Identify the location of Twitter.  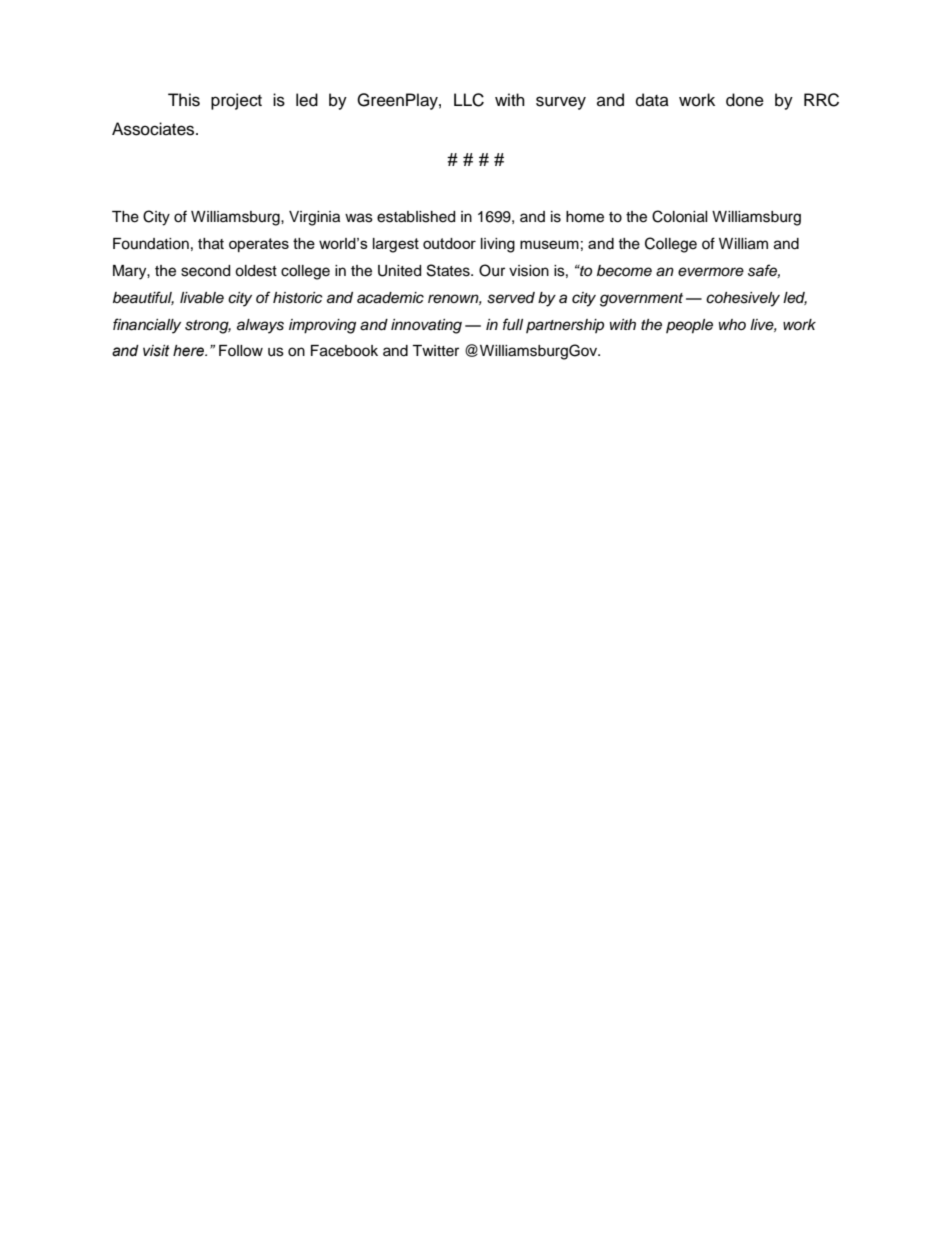
(435, 351).
